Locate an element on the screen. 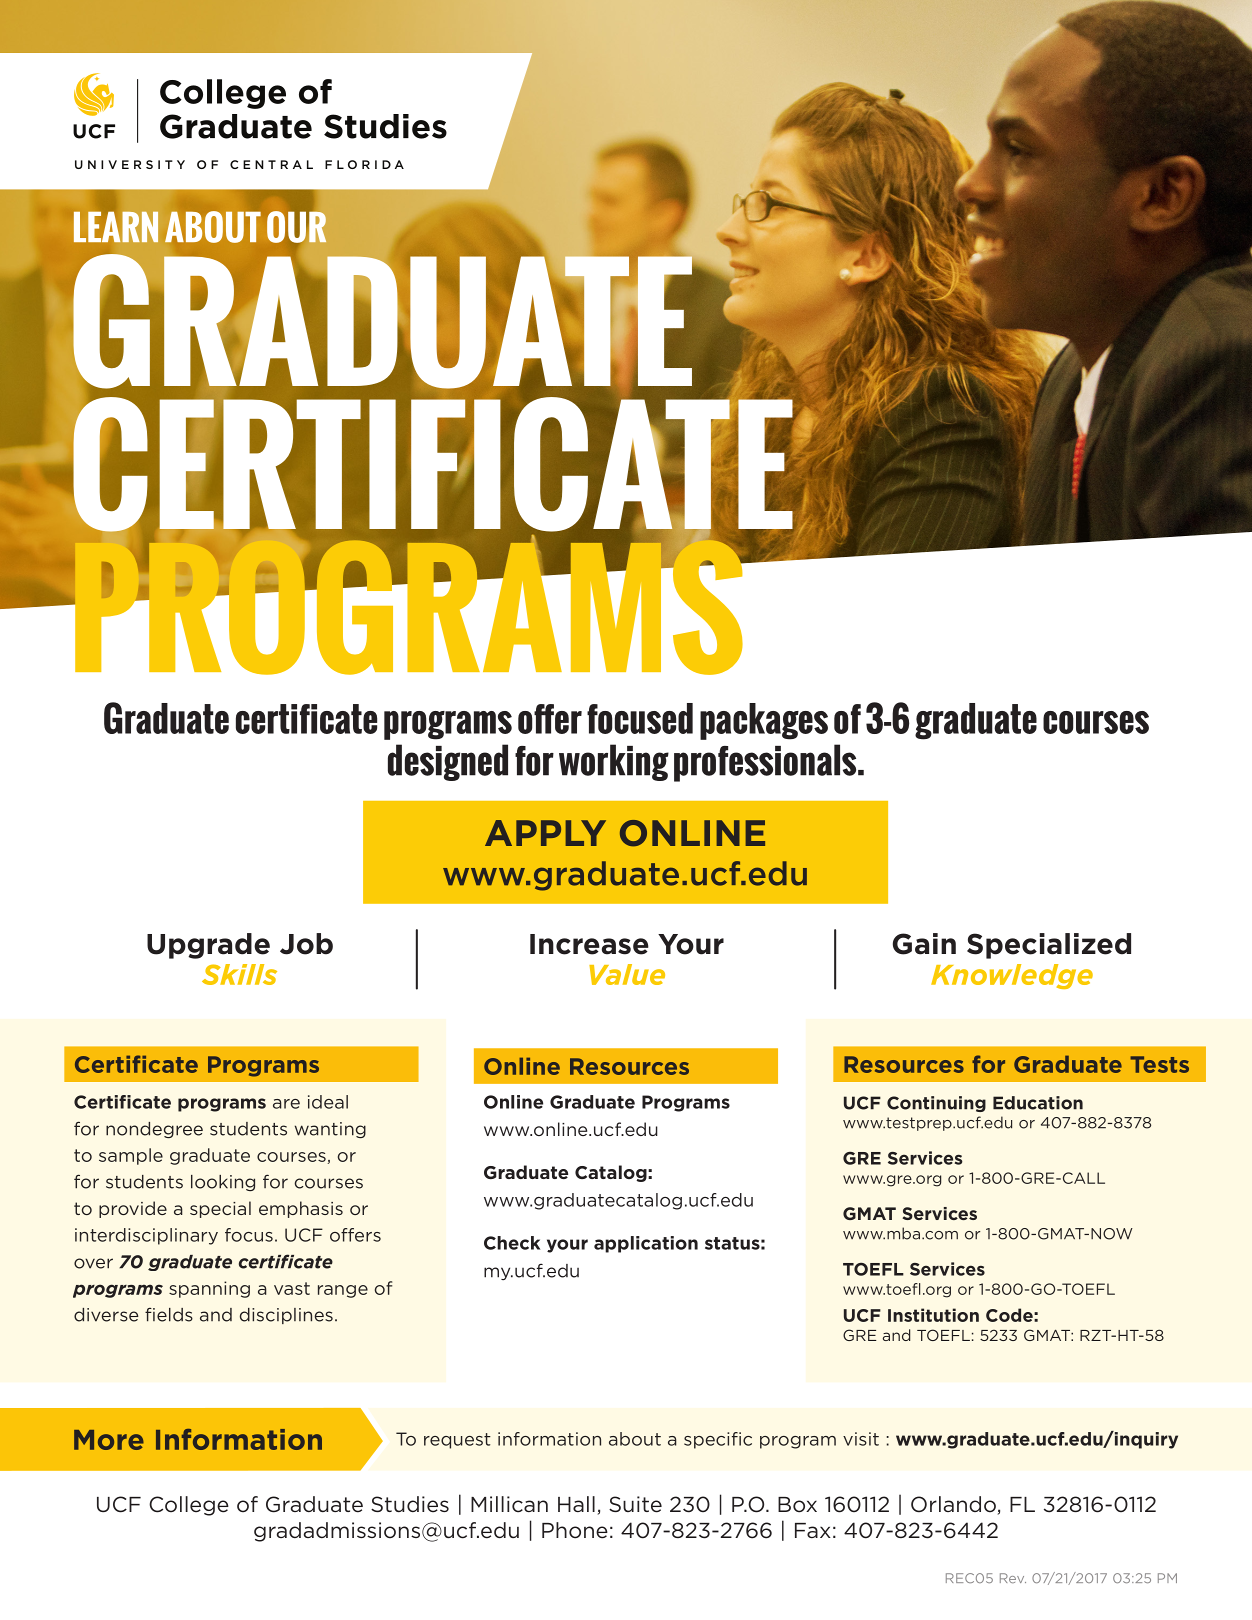 The width and height of the screenshot is (1252, 1620). APPLY is located at coordinates (545, 833).
